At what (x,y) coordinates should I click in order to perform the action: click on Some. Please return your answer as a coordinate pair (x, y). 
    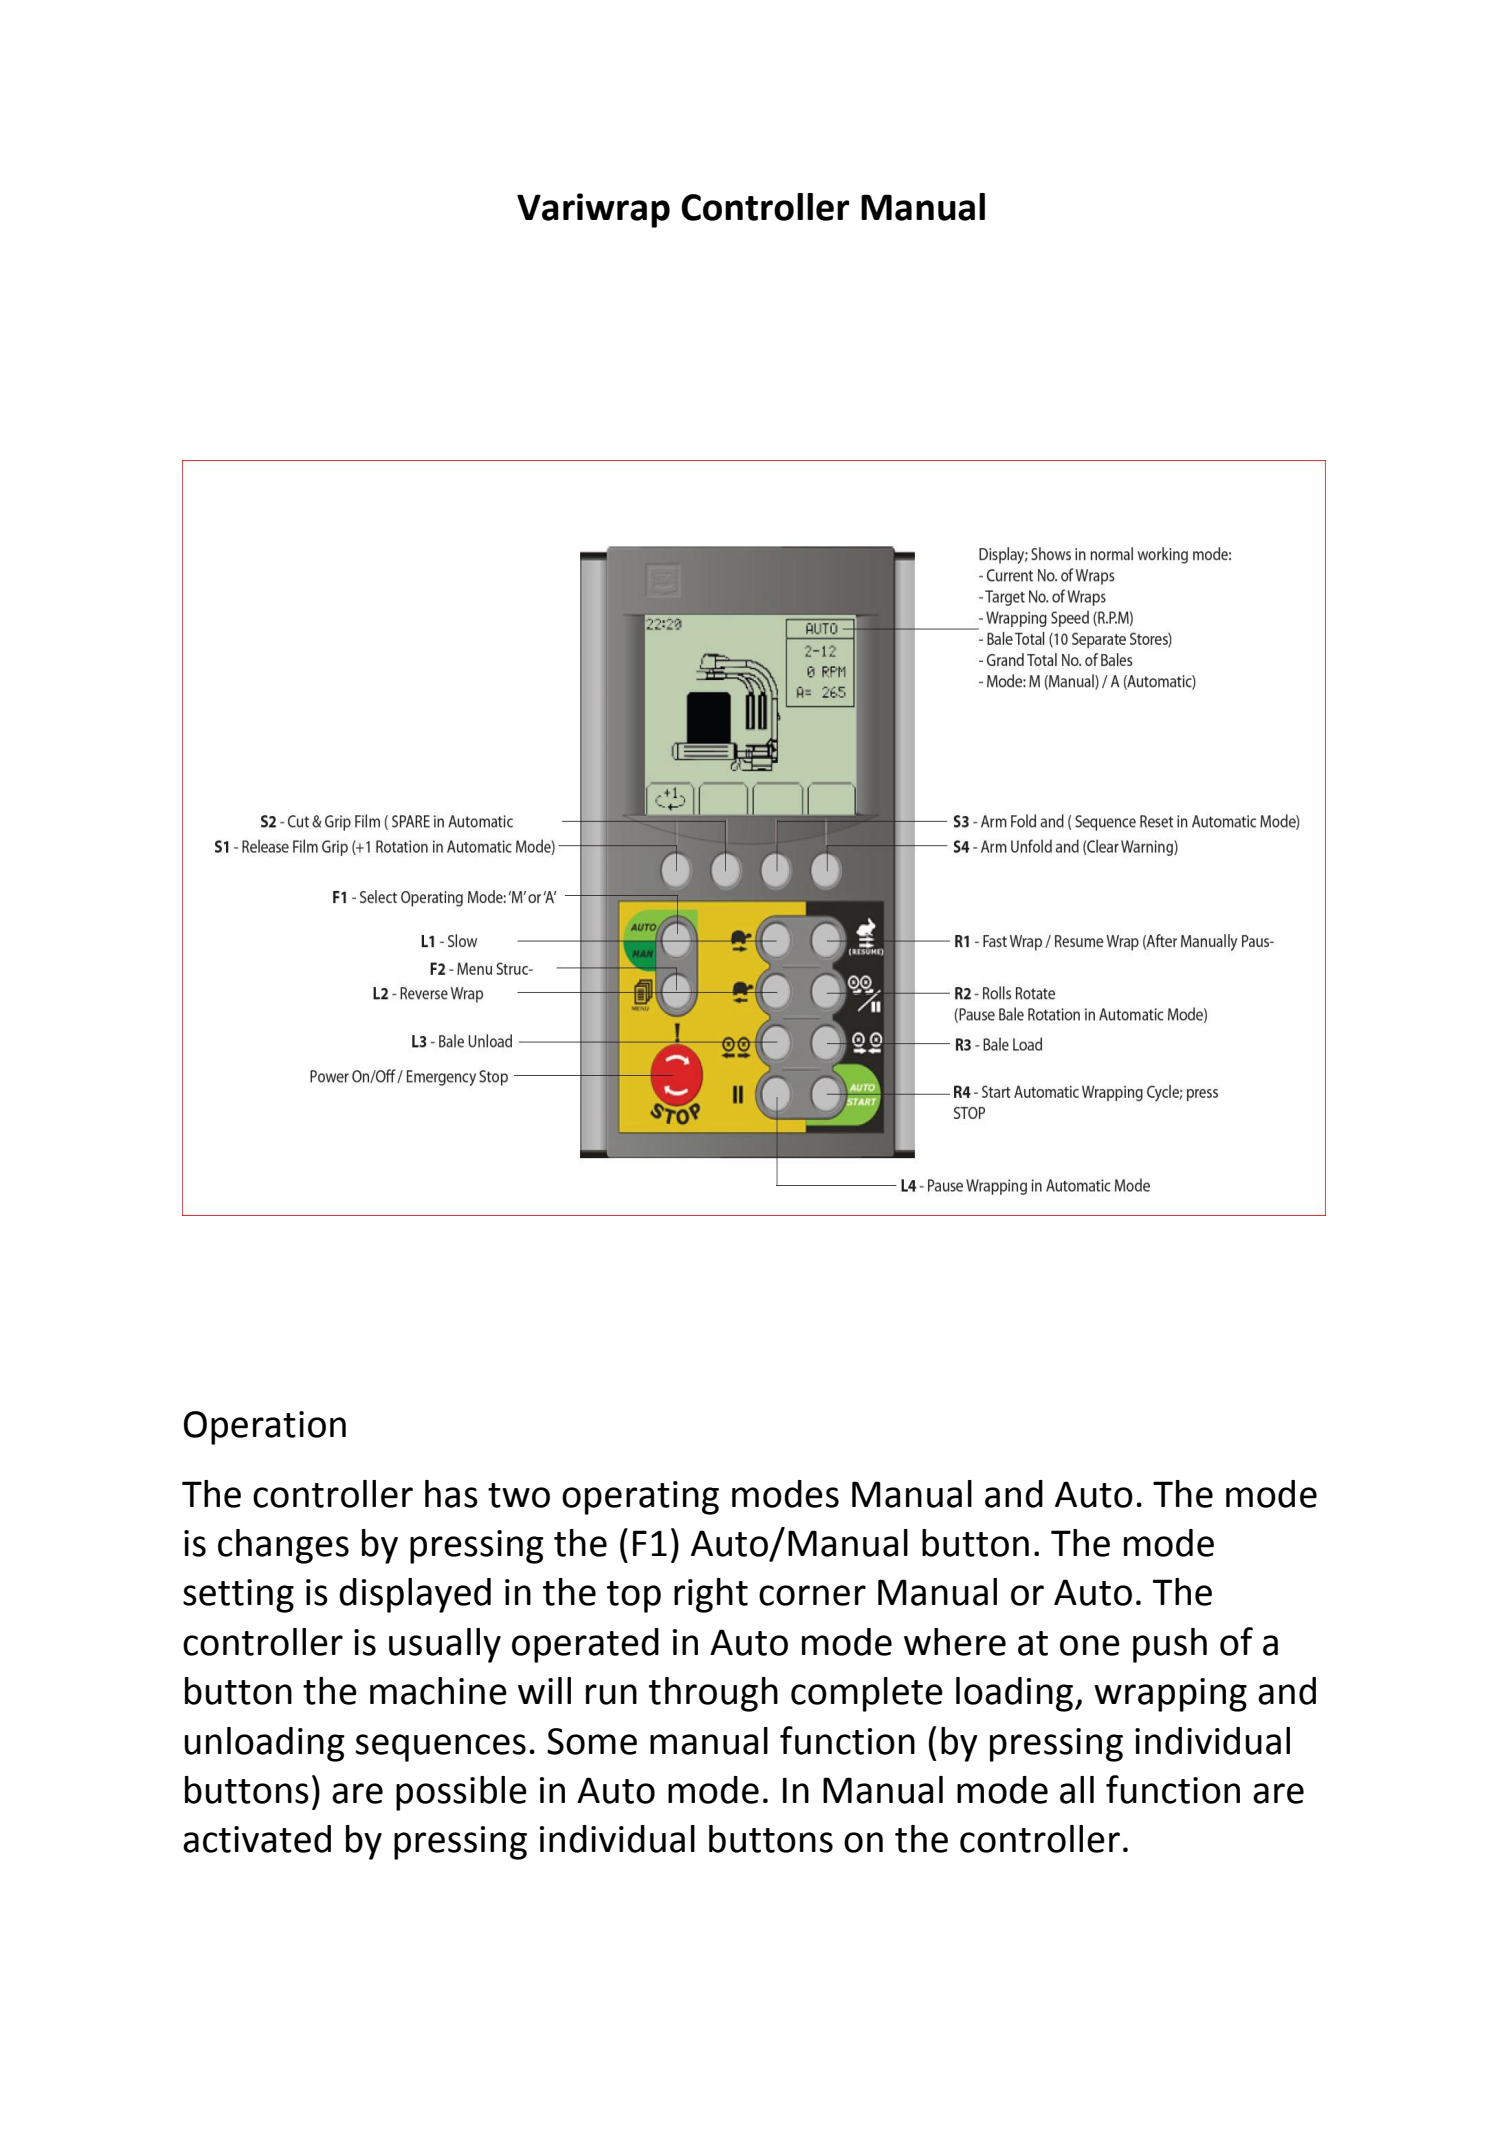
    Looking at the image, I should click on (592, 1741).
